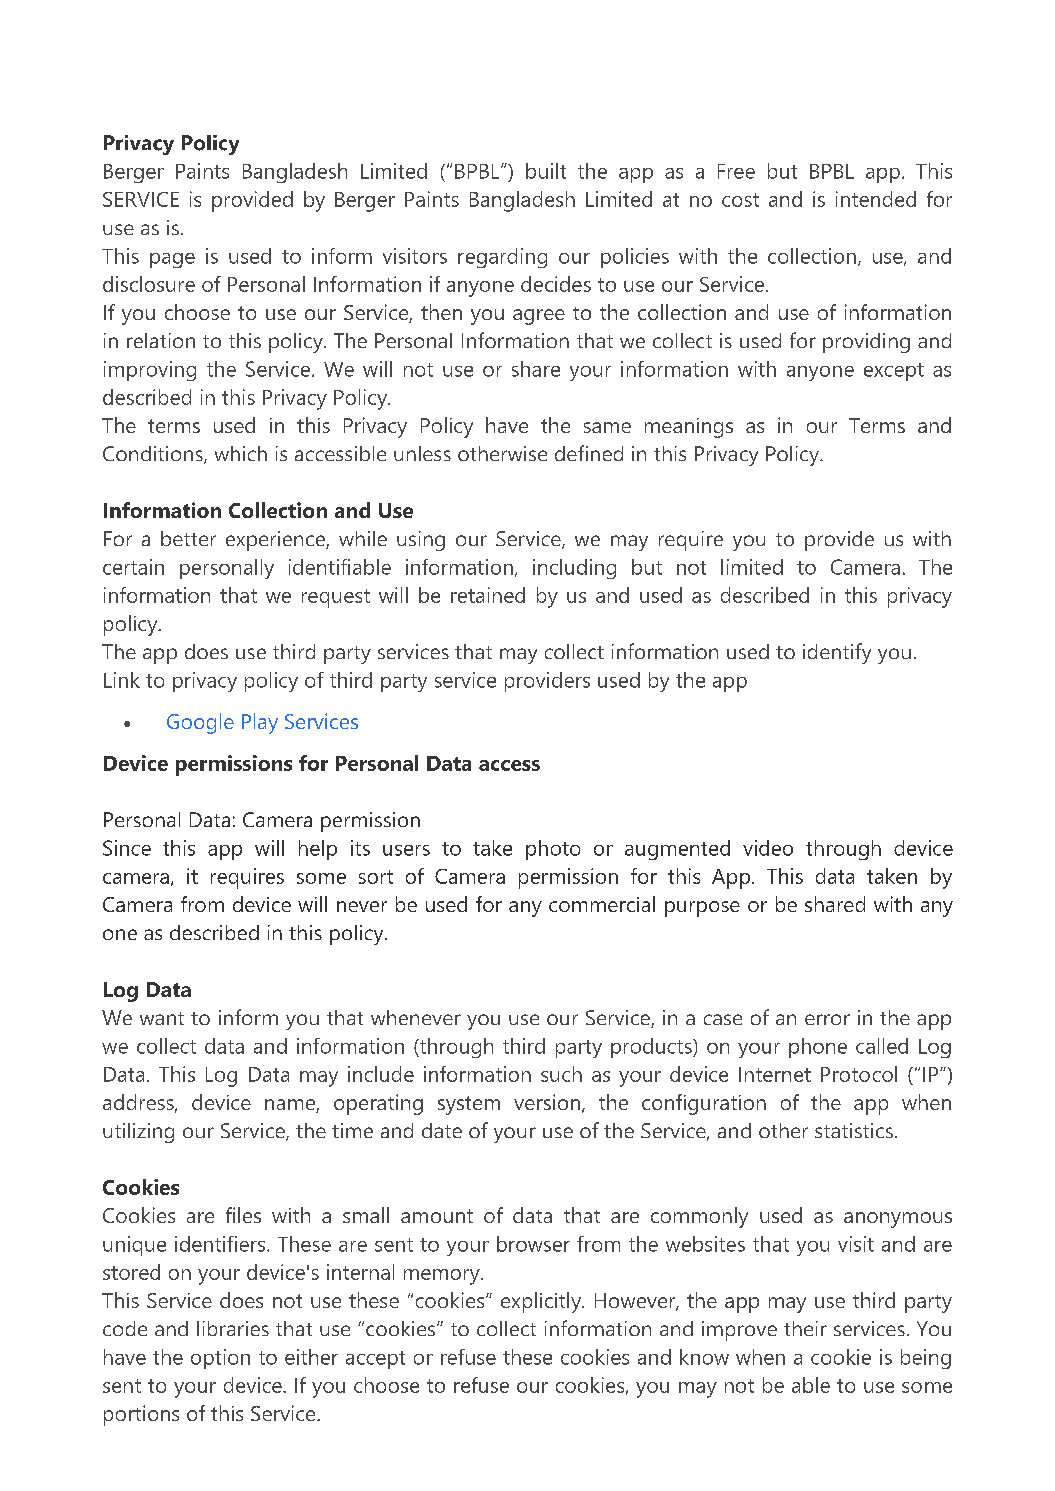 Image resolution: width=1055 pixels, height=1491 pixels. Describe the element at coordinates (162, 1018) in the document. I see `want` at that location.
